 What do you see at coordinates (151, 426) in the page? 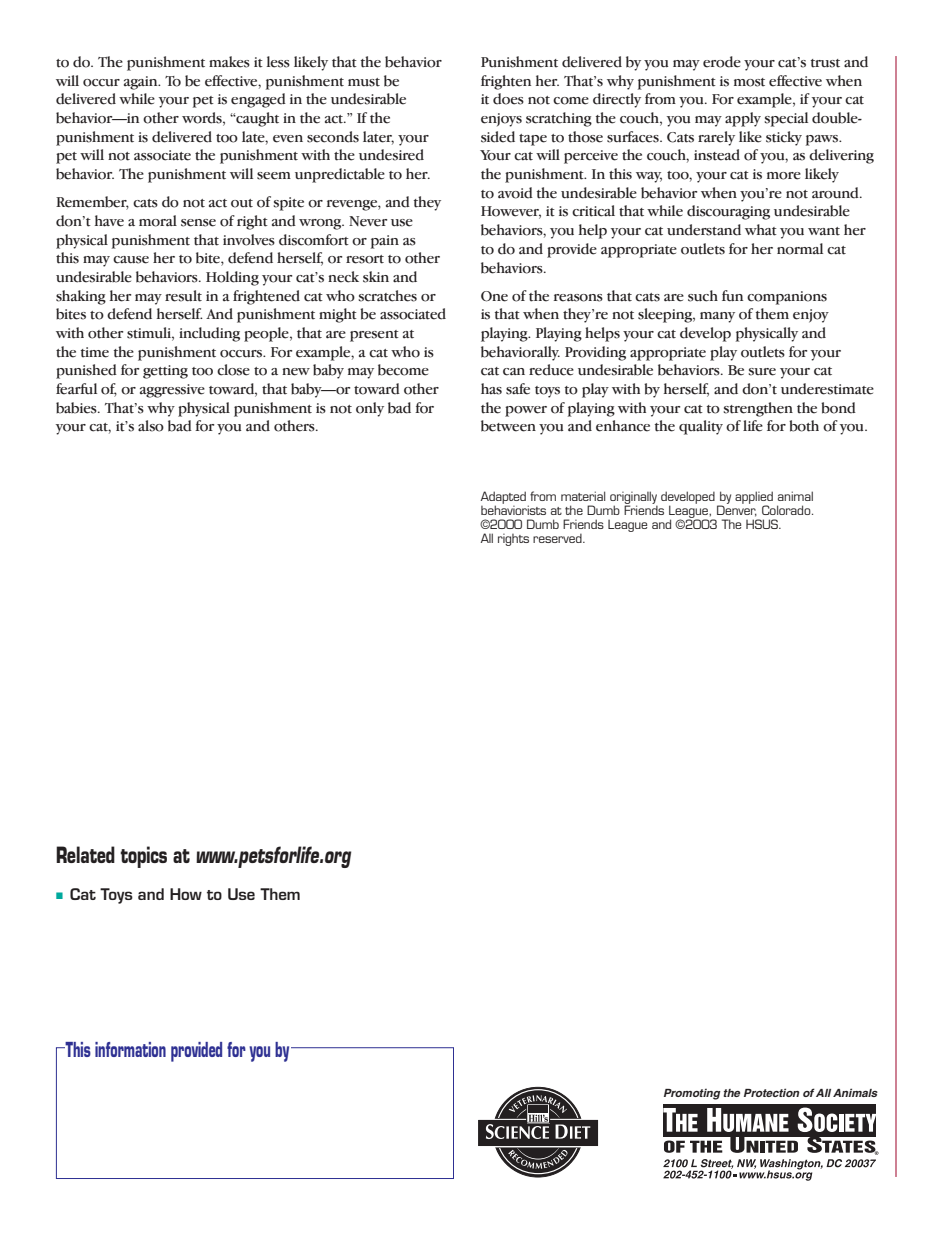
I see `also` at bounding box center [151, 426].
